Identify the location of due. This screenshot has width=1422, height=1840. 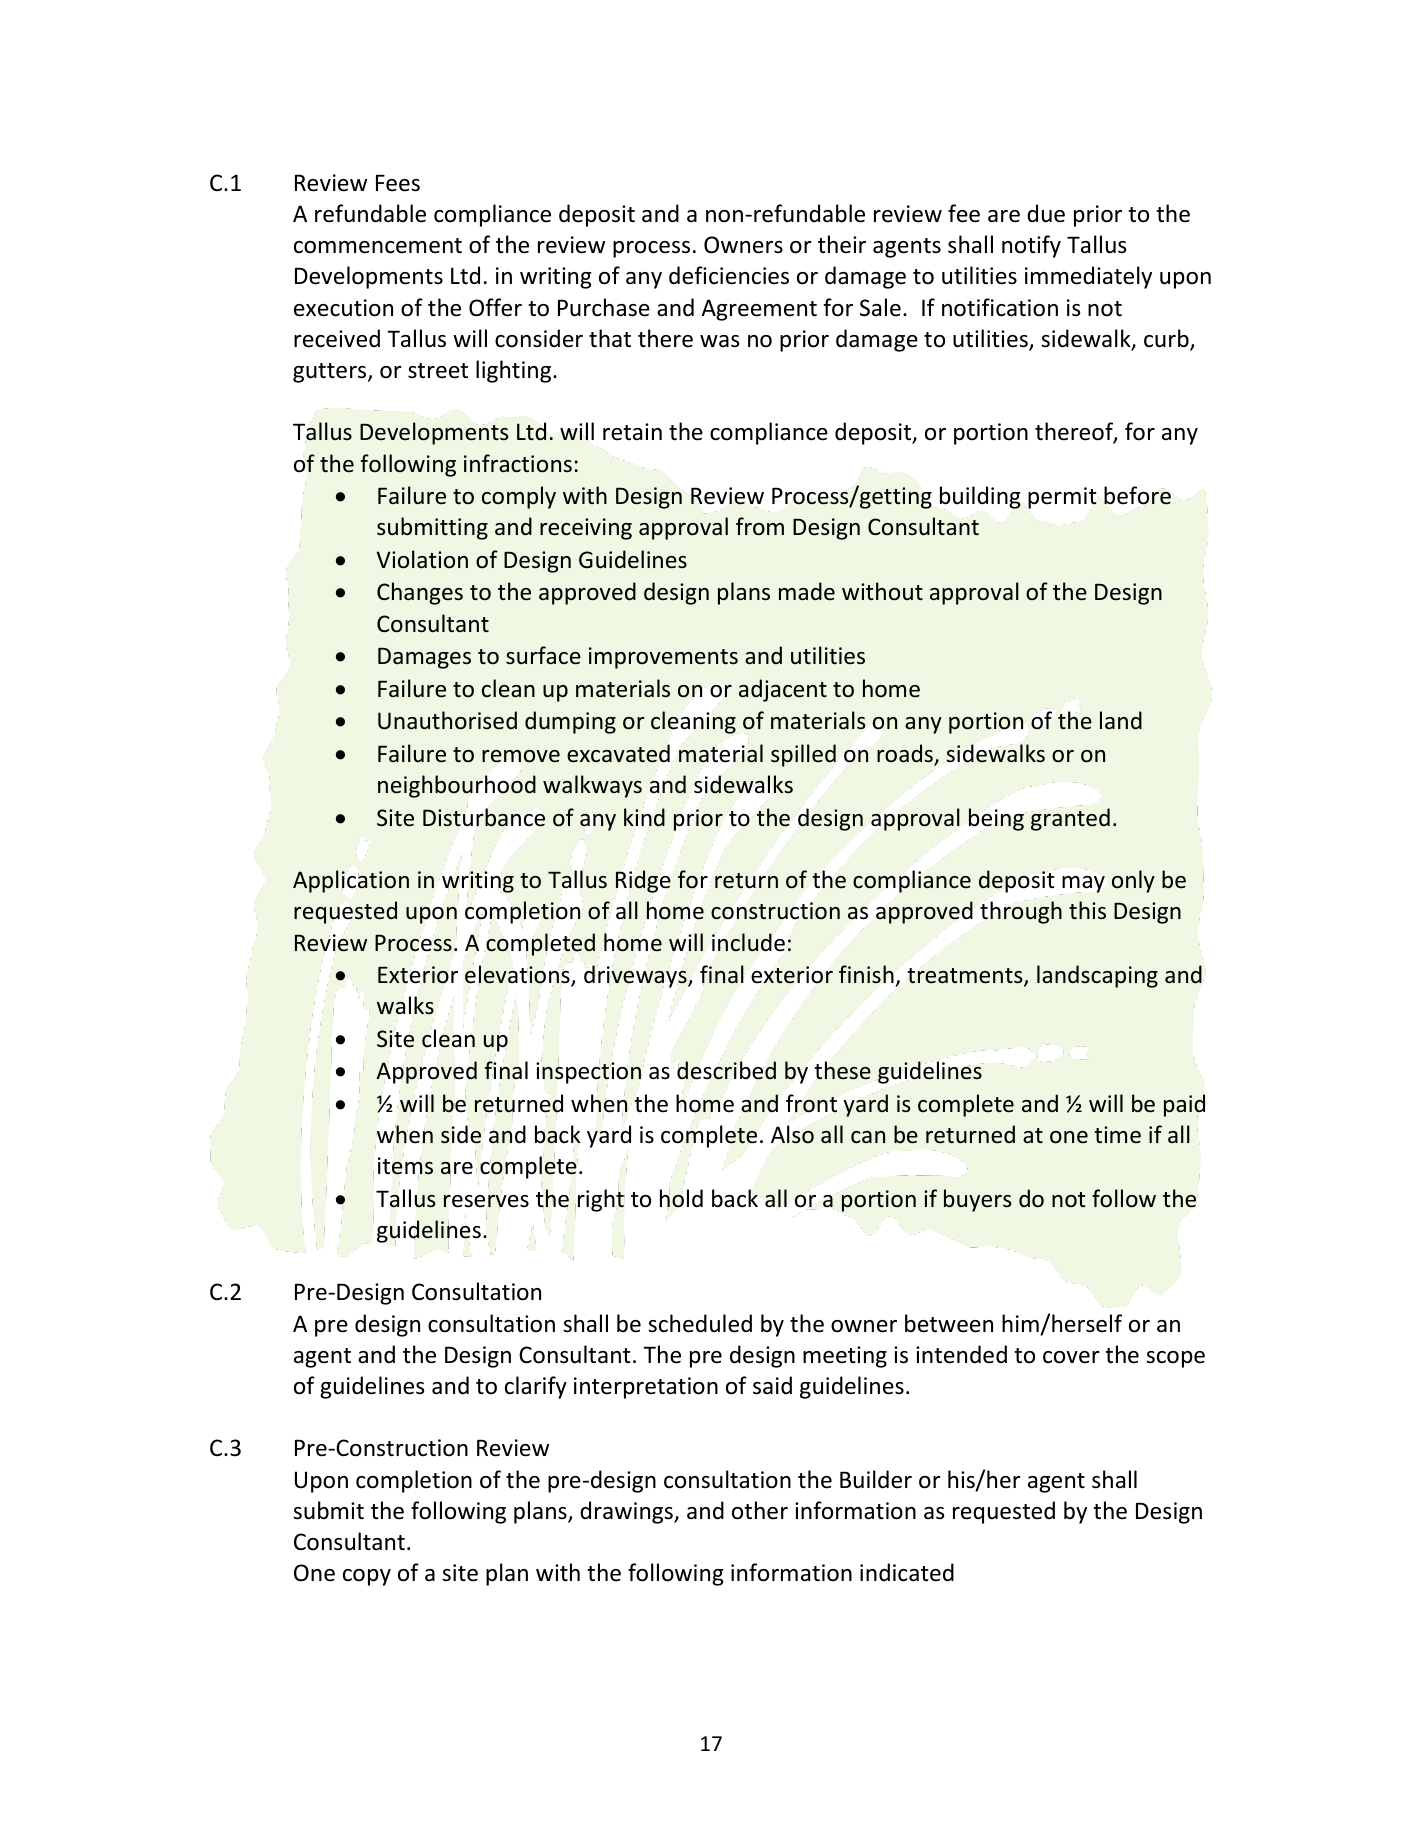
(1046, 213).
